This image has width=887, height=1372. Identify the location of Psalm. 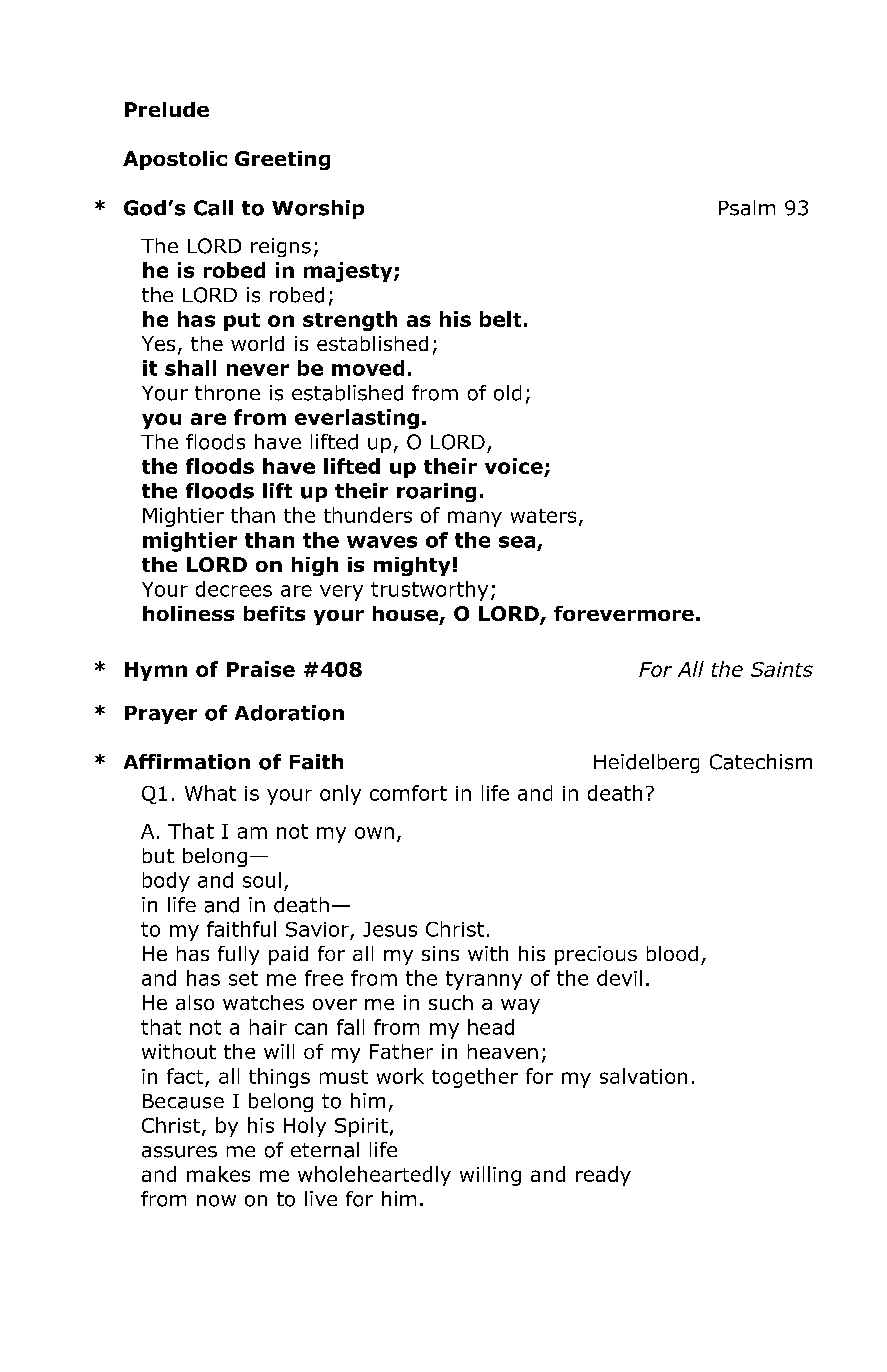
(747, 208).
